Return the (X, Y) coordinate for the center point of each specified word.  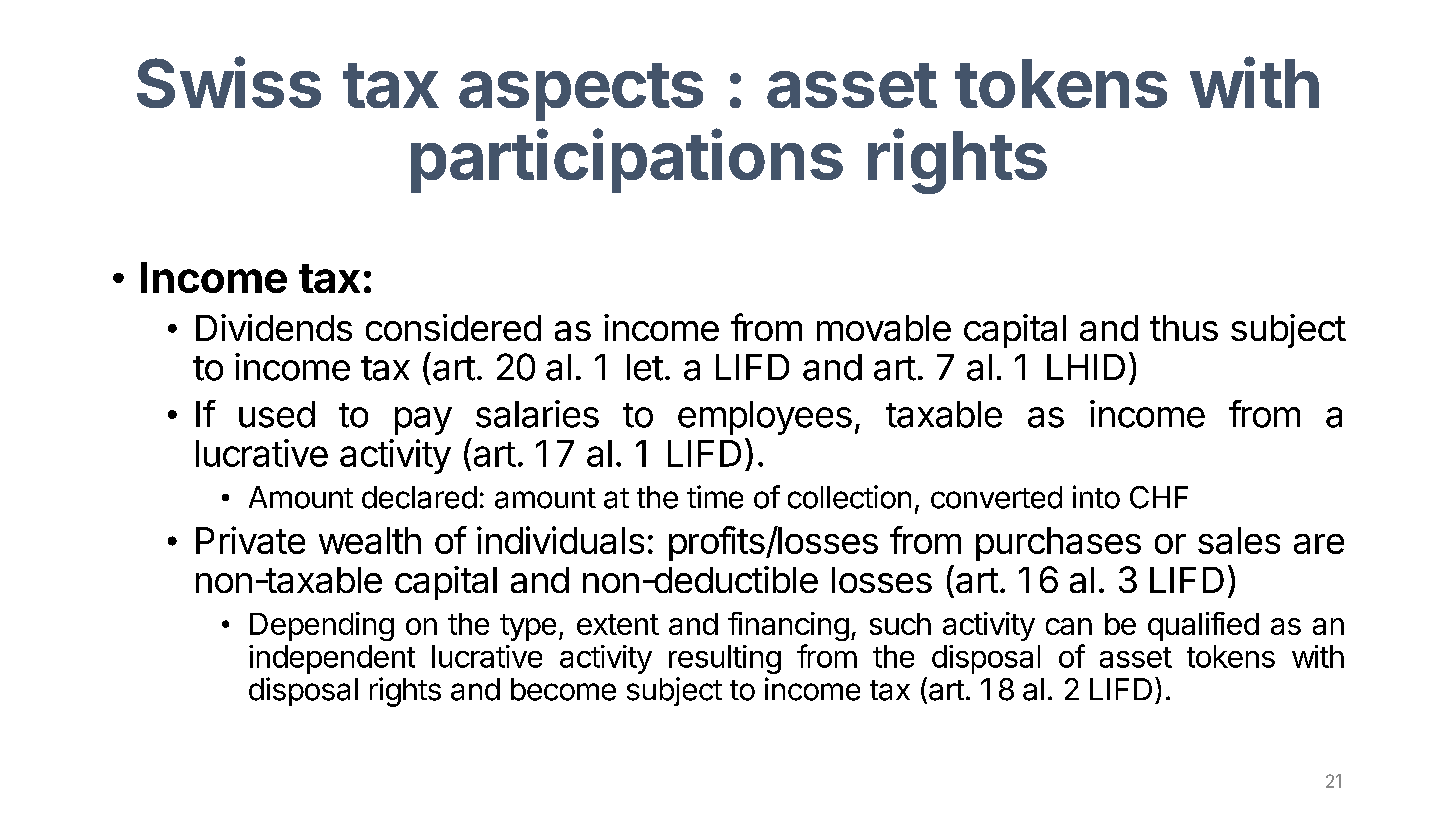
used (277, 414)
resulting (725, 659)
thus (1184, 328)
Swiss (229, 82)
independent (332, 659)
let (645, 367)
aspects (581, 92)
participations (627, 161)
